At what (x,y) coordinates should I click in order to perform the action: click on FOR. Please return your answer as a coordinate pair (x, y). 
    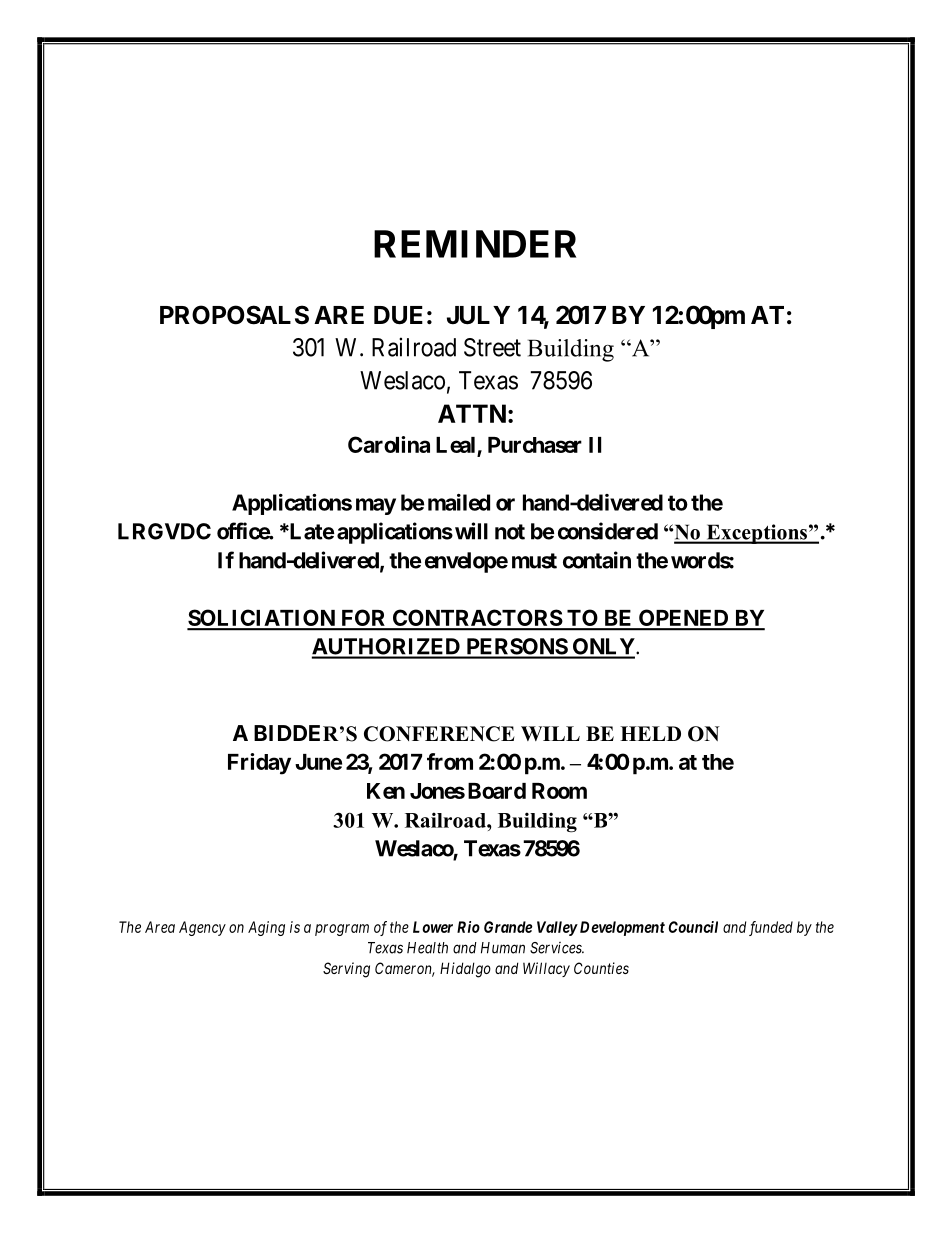
    Looking at the image, I should click on (364, 619).
